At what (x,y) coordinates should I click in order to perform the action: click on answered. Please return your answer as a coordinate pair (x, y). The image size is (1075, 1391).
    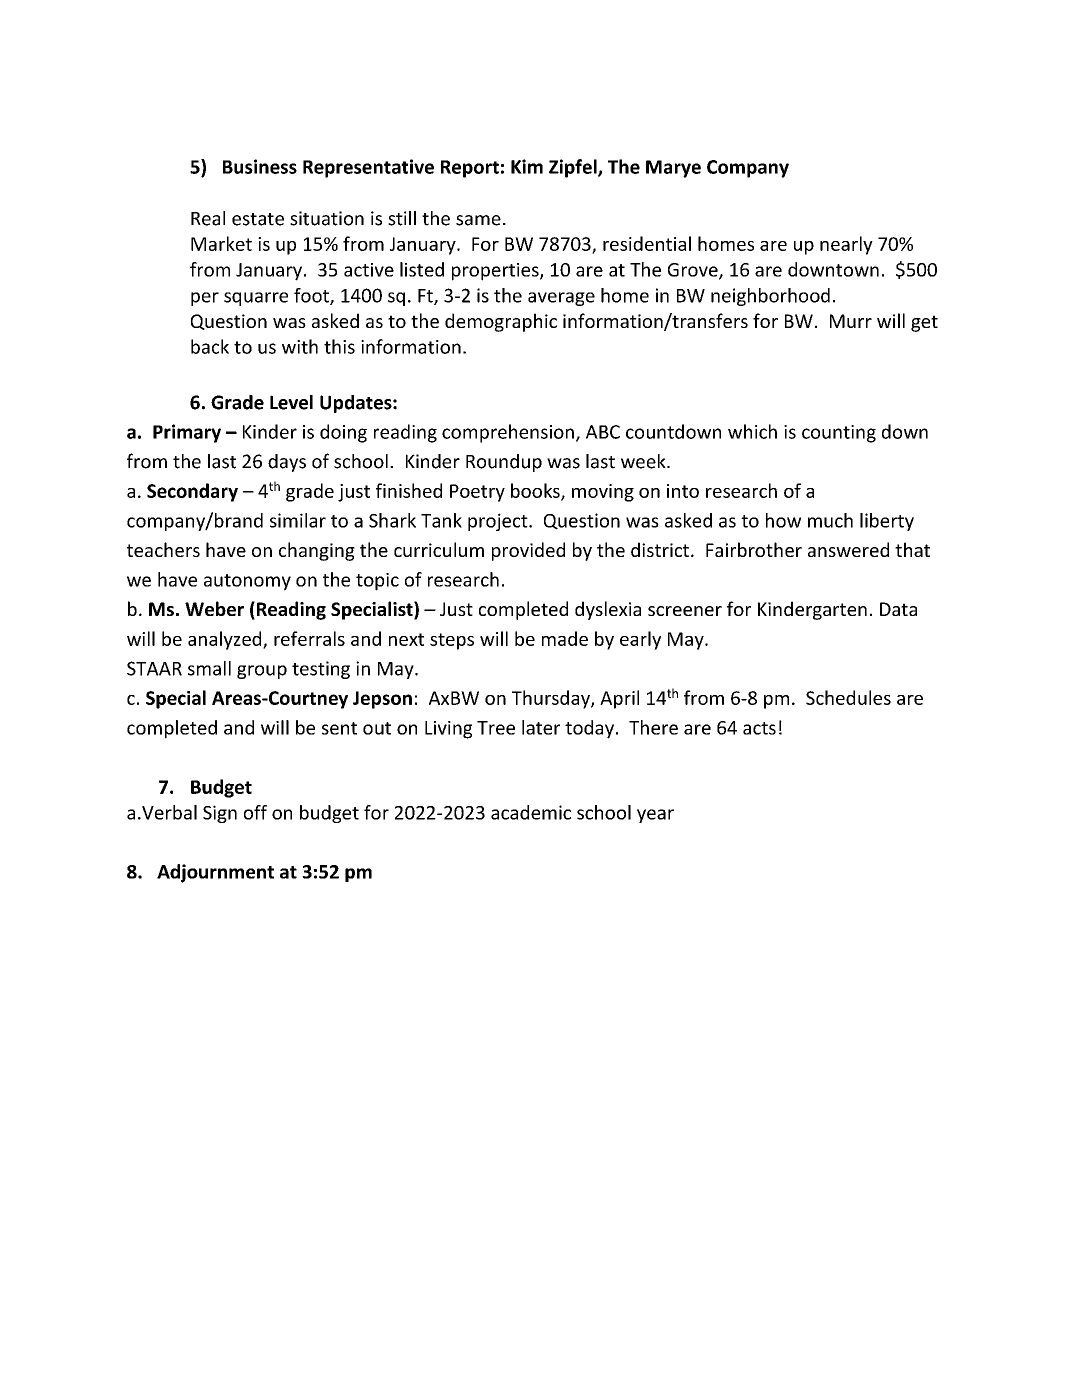
    Looking at the image, I should click on (848, 549).
